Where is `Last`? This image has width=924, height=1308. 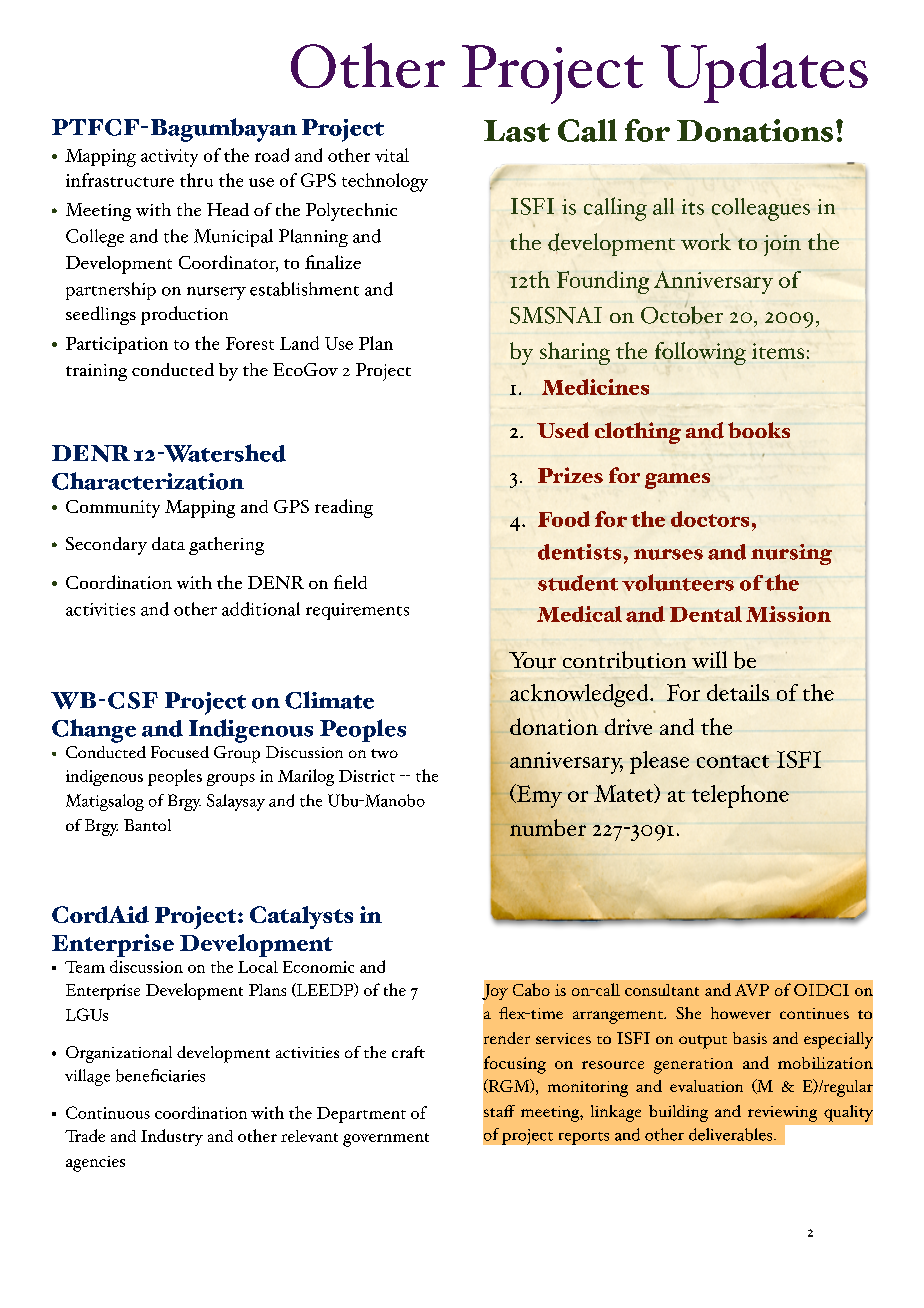 Last is located at coordinates (517, 131).
